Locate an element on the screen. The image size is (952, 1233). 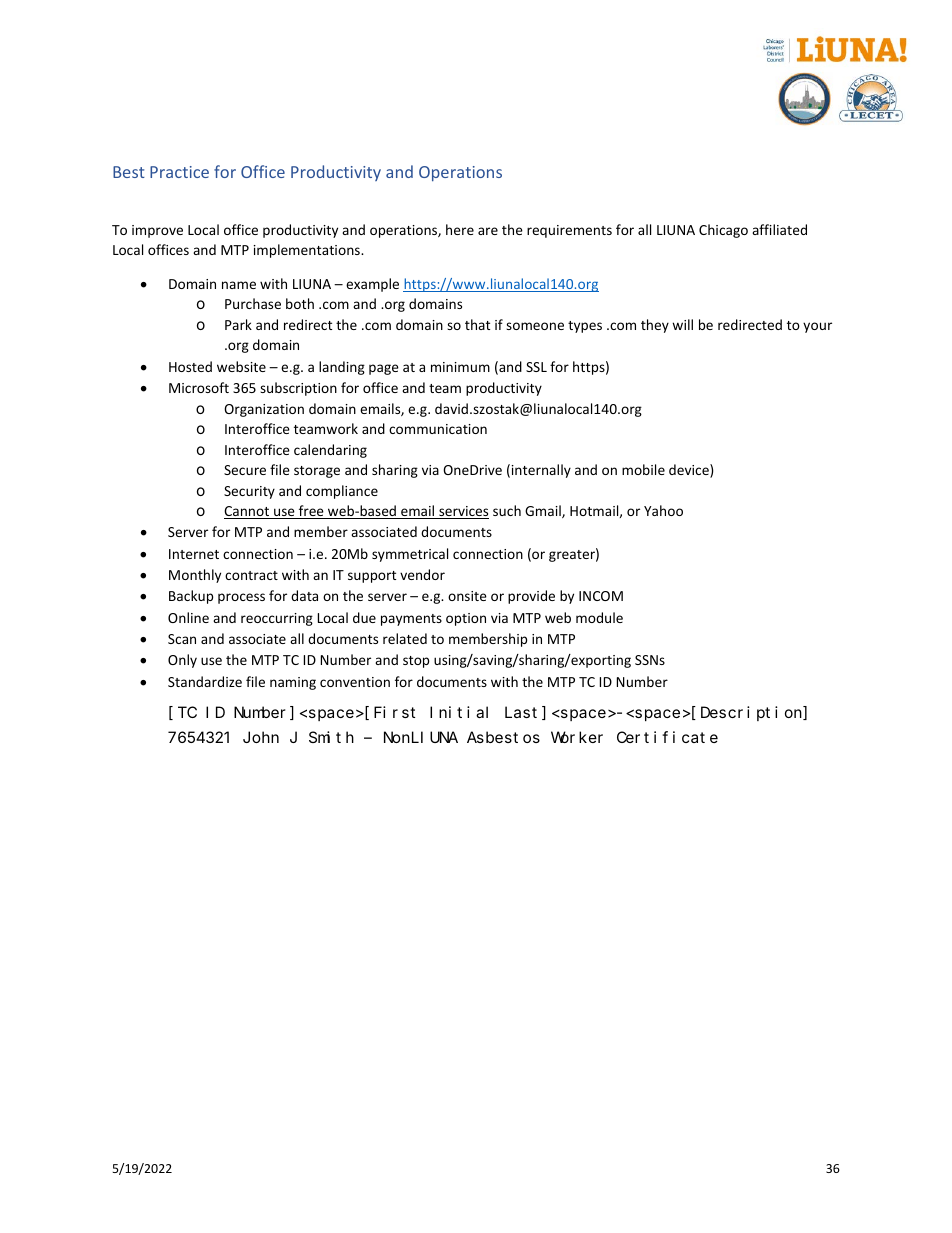
Organization is located at coordinates (264, 410).
